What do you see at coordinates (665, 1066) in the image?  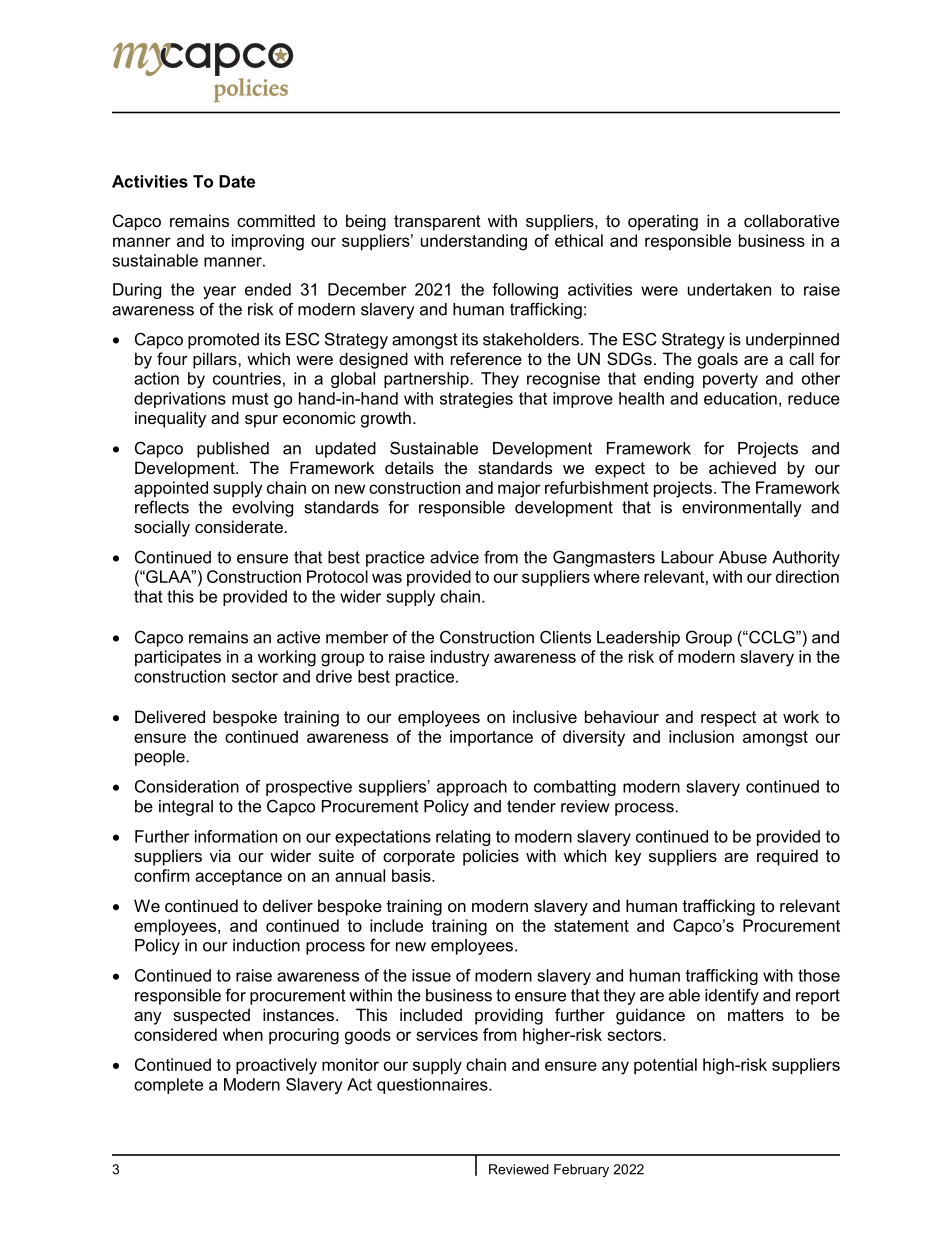 I see `potential` at bounding box center [665, 1066].
